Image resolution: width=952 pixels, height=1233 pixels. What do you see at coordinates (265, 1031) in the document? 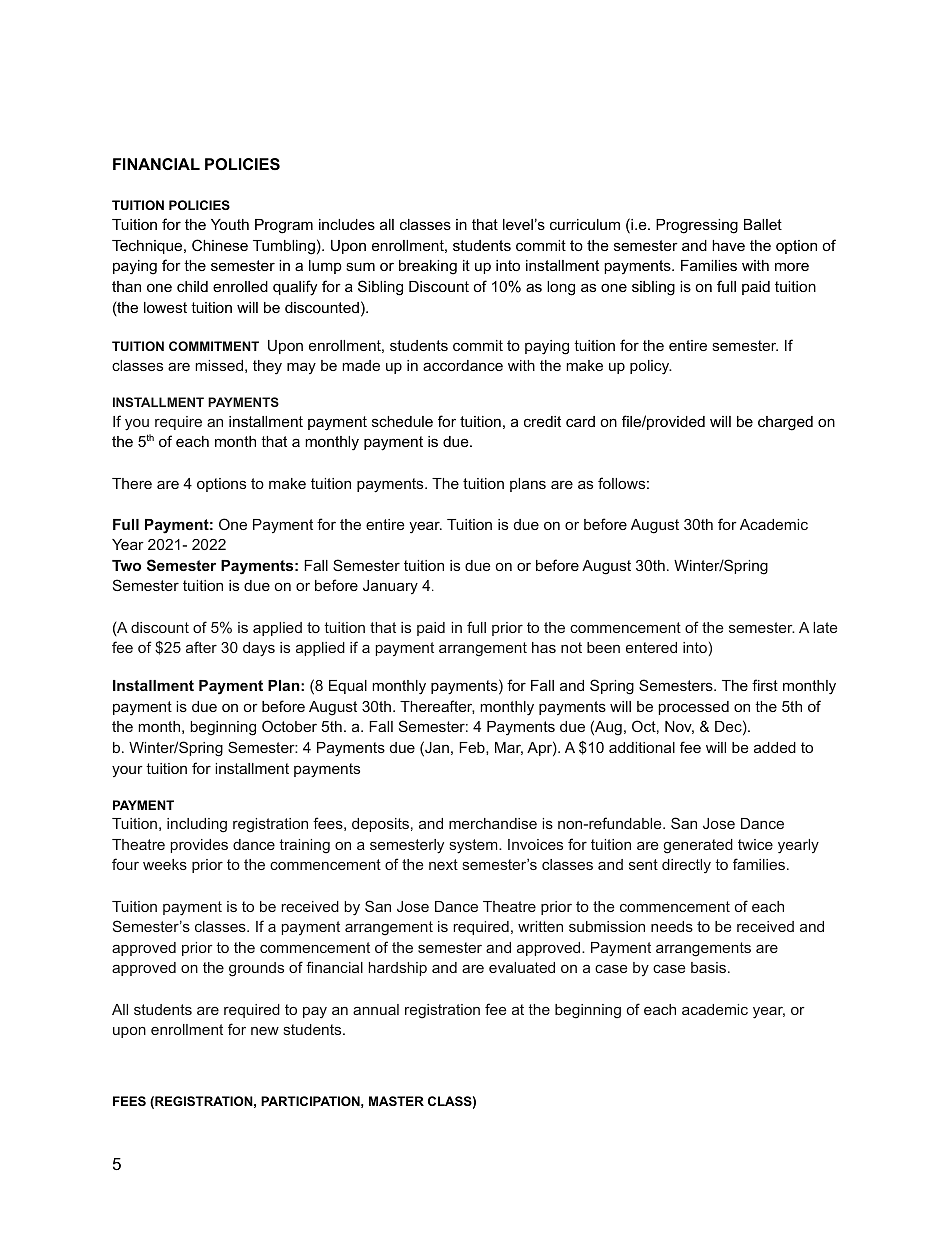
I see `new` at bounding box center [265, 1031].
